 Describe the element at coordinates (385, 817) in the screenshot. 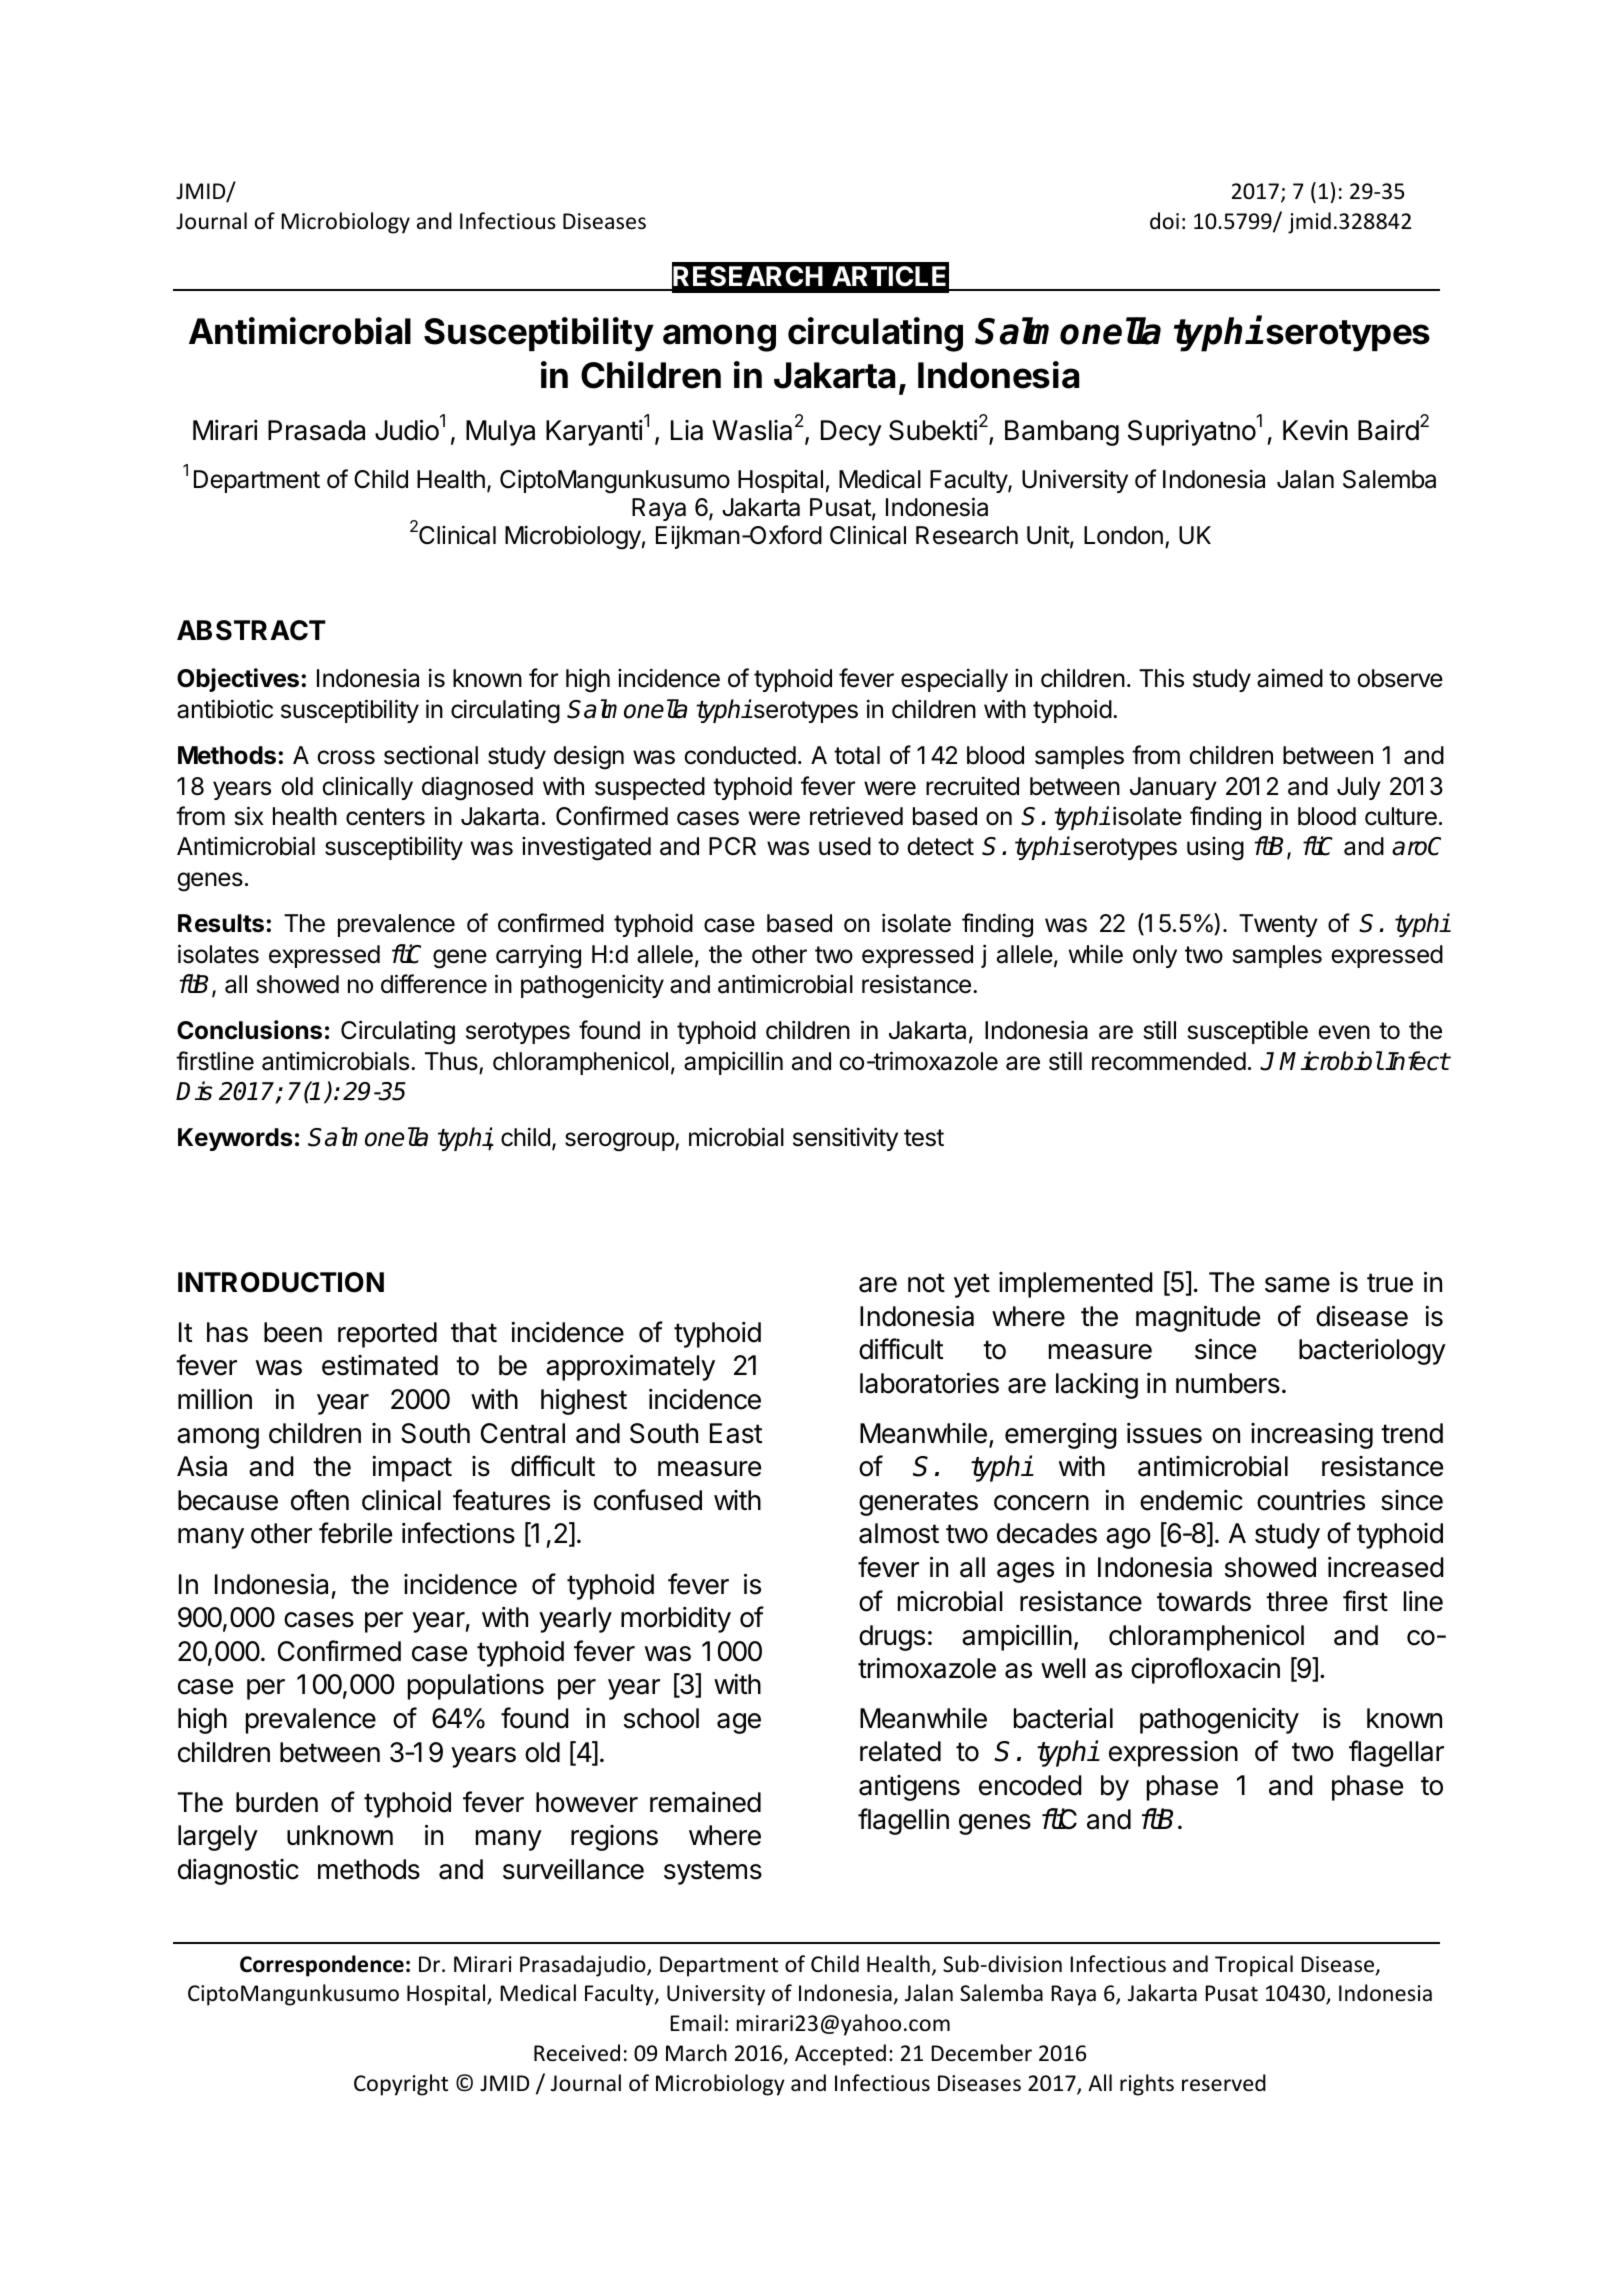

I see `centers` at that location.
